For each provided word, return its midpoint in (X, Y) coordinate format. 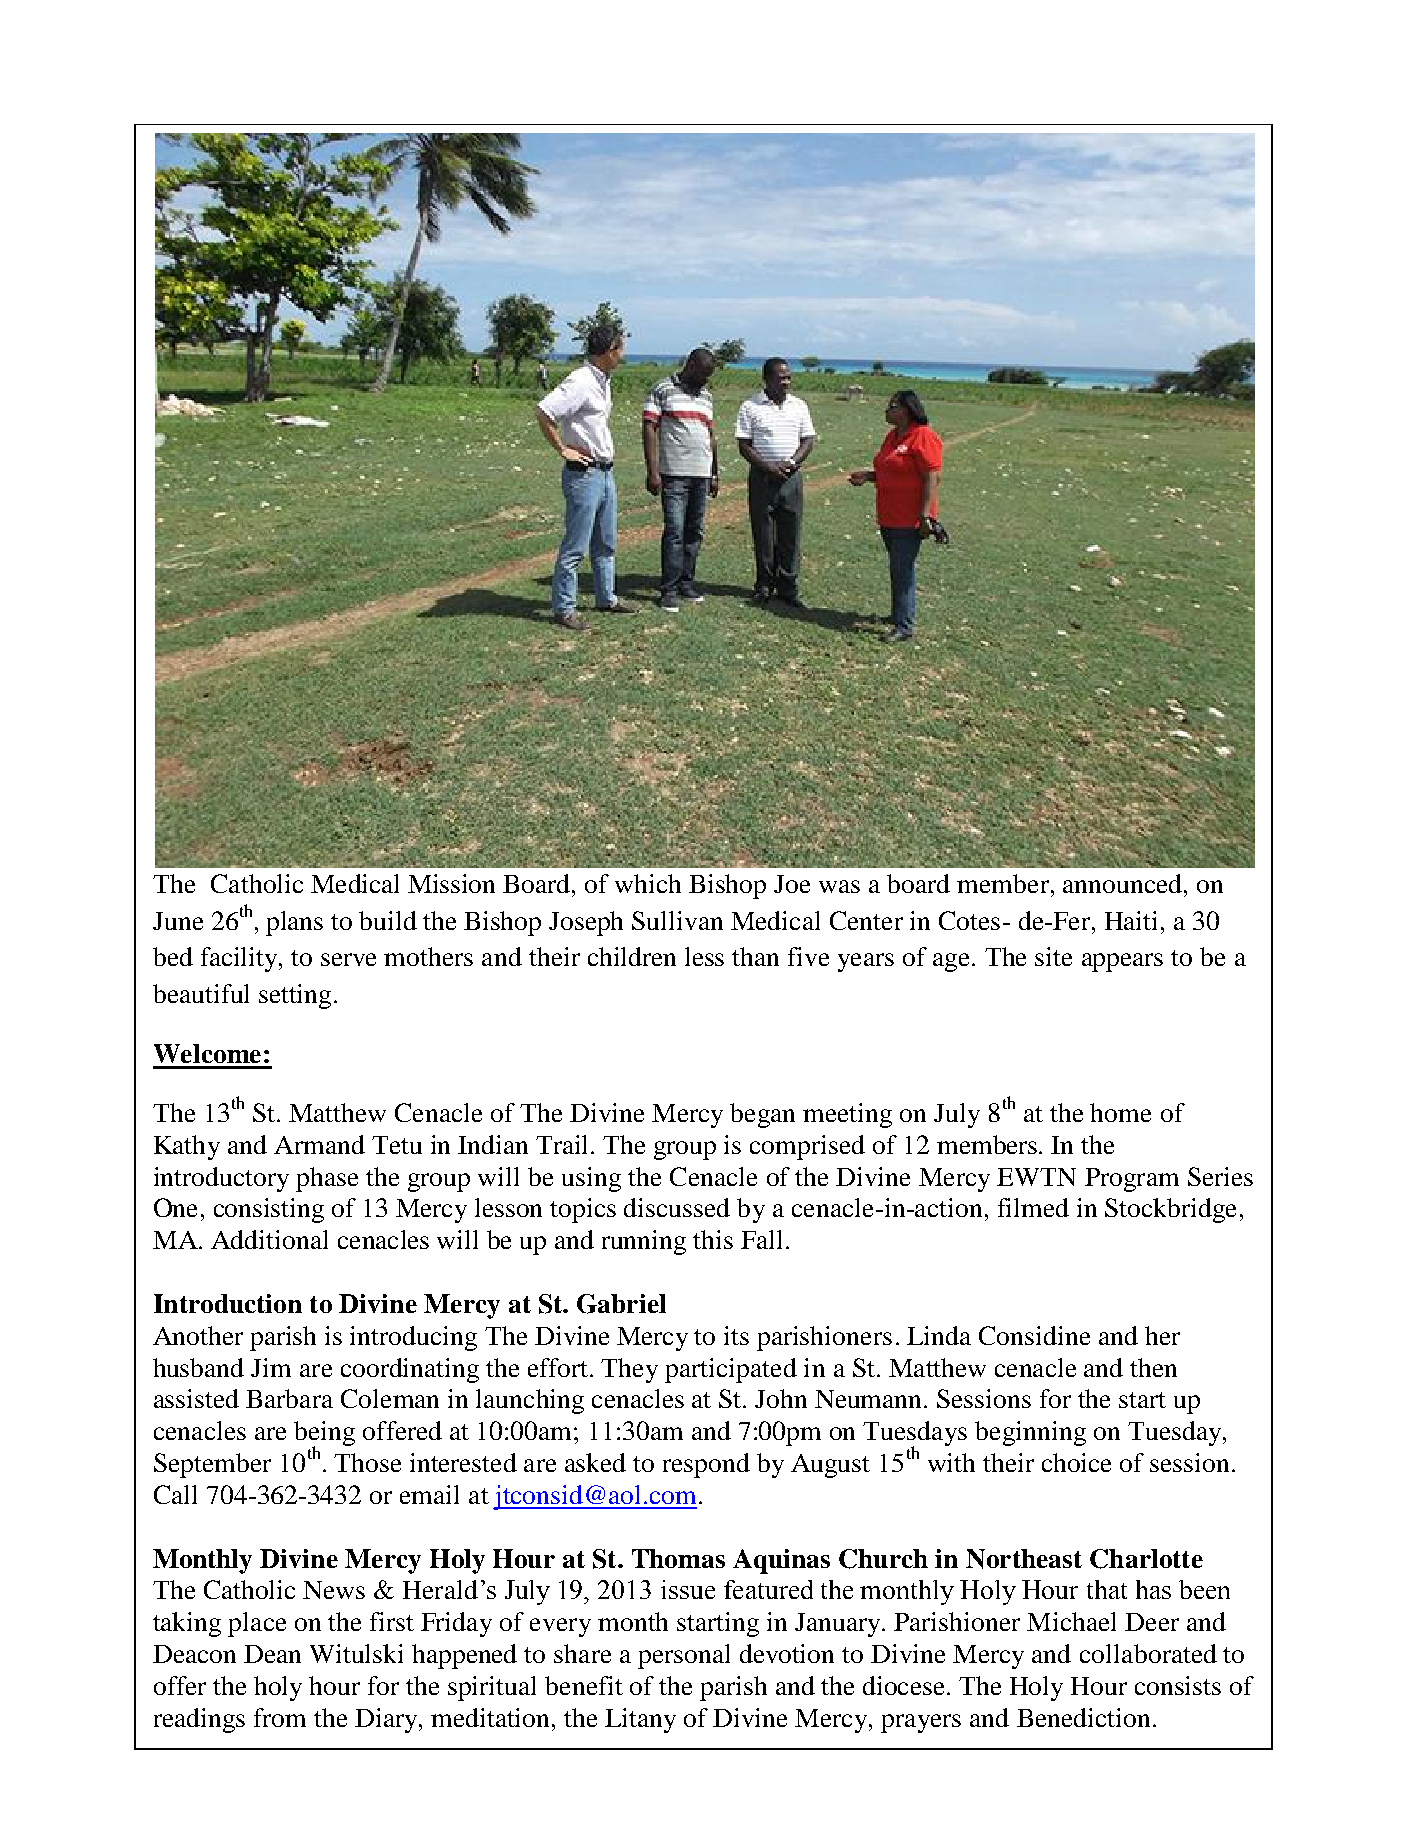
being (324, 1435)
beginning (1030, 1433)
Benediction (1083, 1717)
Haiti (1131, 920)
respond (706, 1465)
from (280, 1717)
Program (1132, 1180)
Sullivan (677, 920)
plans (294, 923)
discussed (677, 1207)
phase (327, 1179)
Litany (640, 1720)
